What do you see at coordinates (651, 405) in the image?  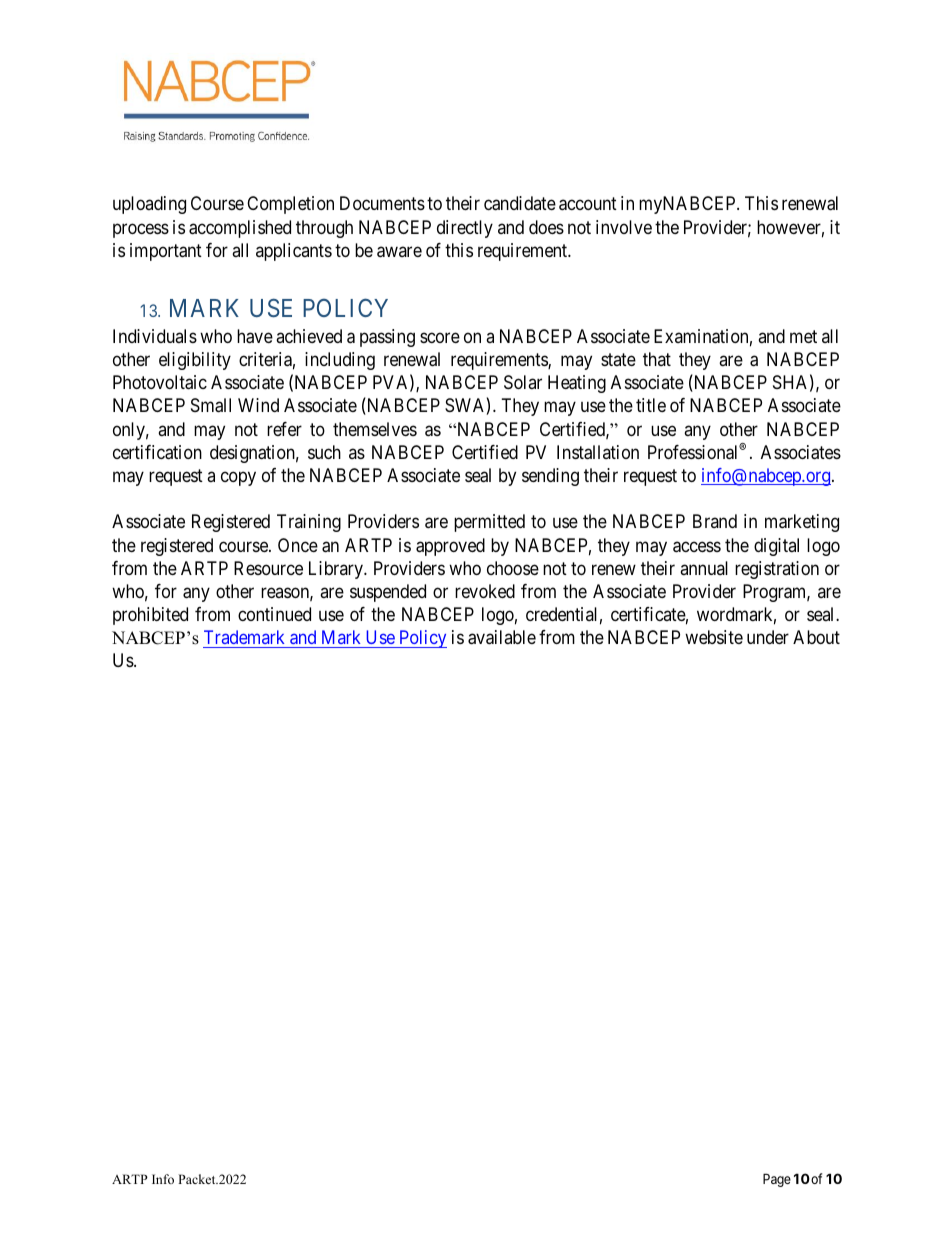 I see `title` at bounding box center [651, 405].
